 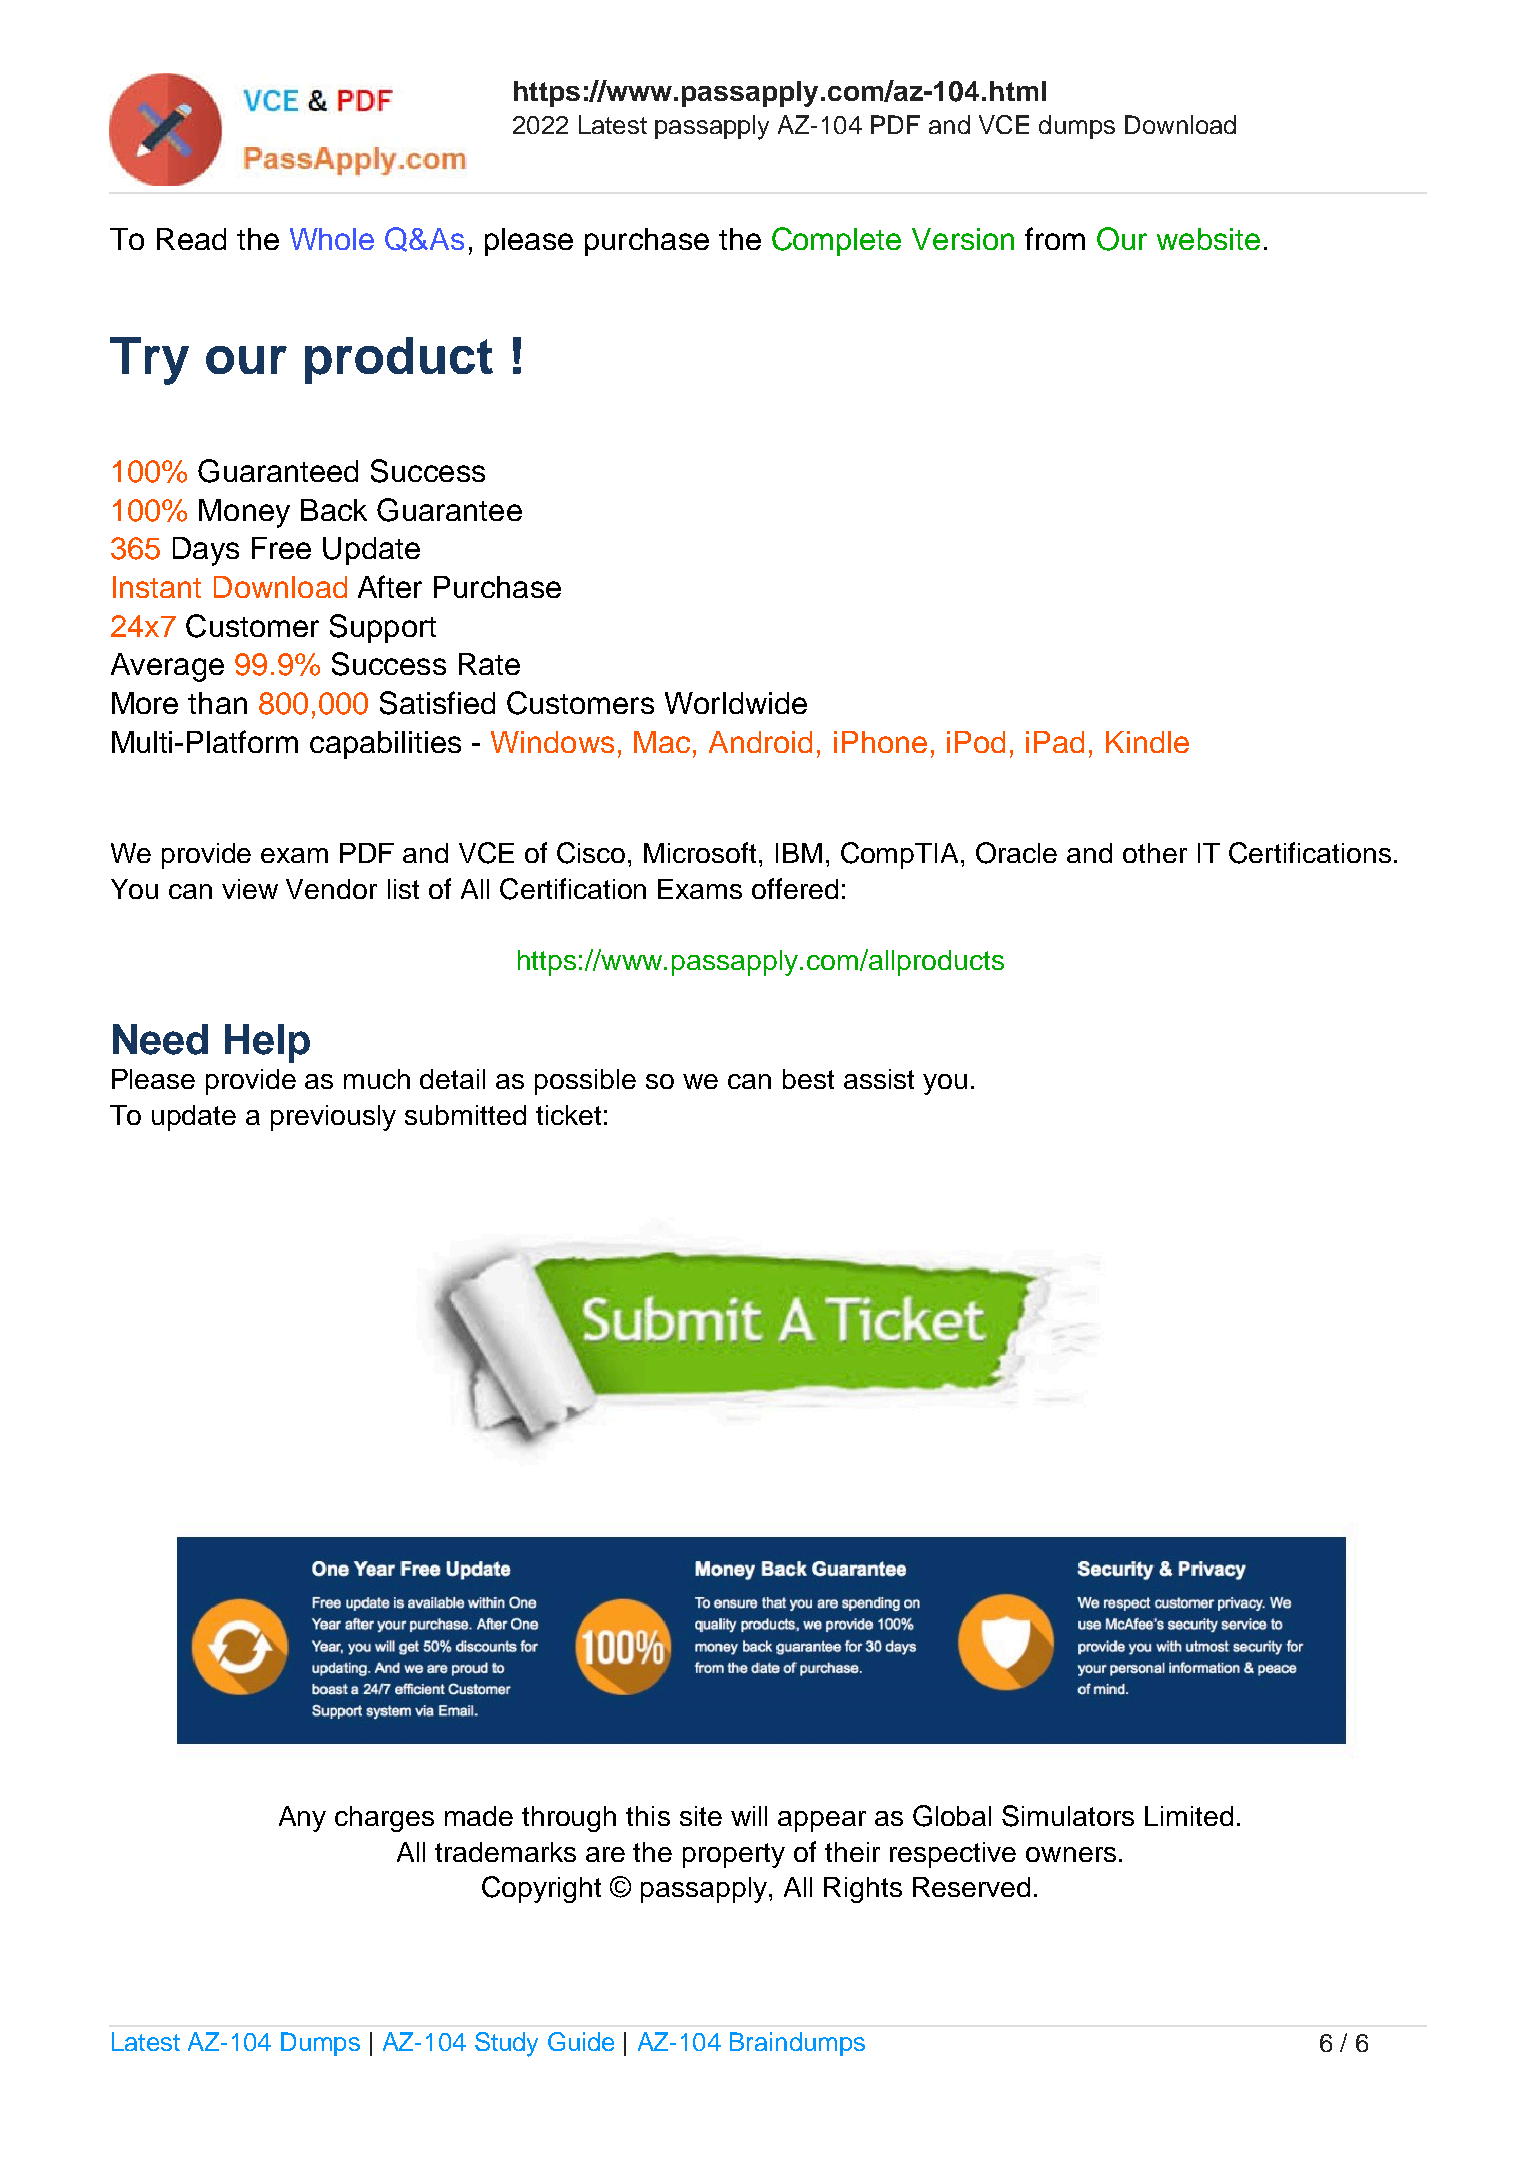 I want to click on Oracle, so click(x=1016, y=853).
